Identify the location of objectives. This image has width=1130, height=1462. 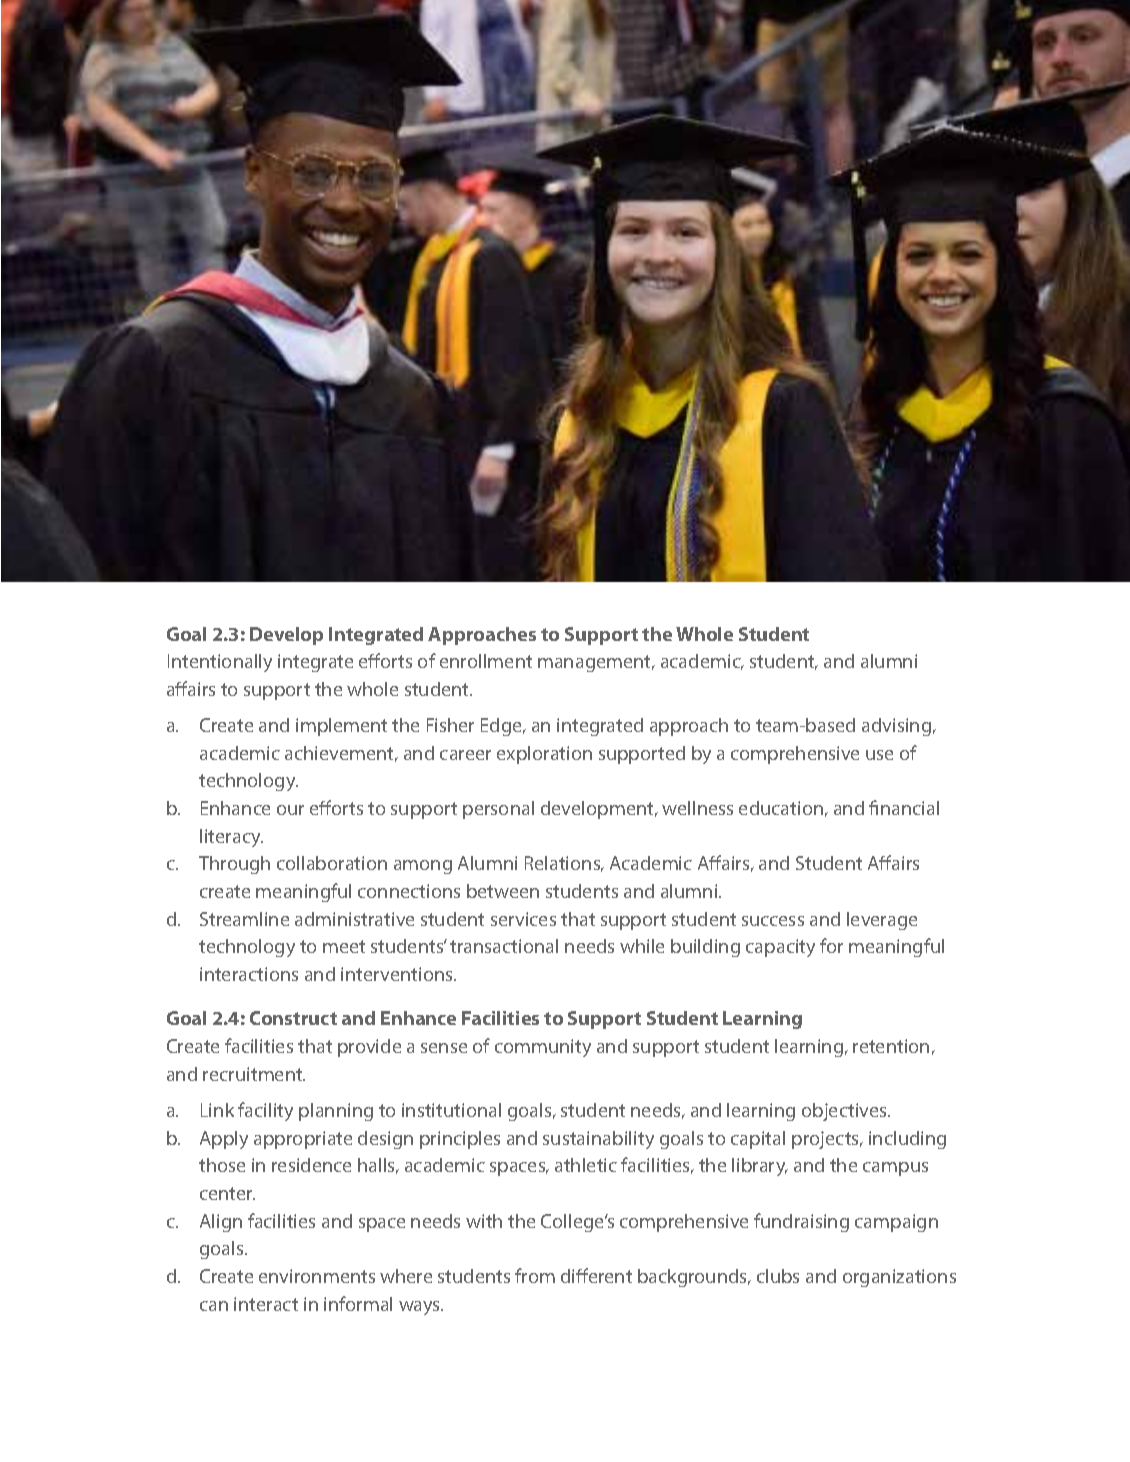
(845, 1112).
